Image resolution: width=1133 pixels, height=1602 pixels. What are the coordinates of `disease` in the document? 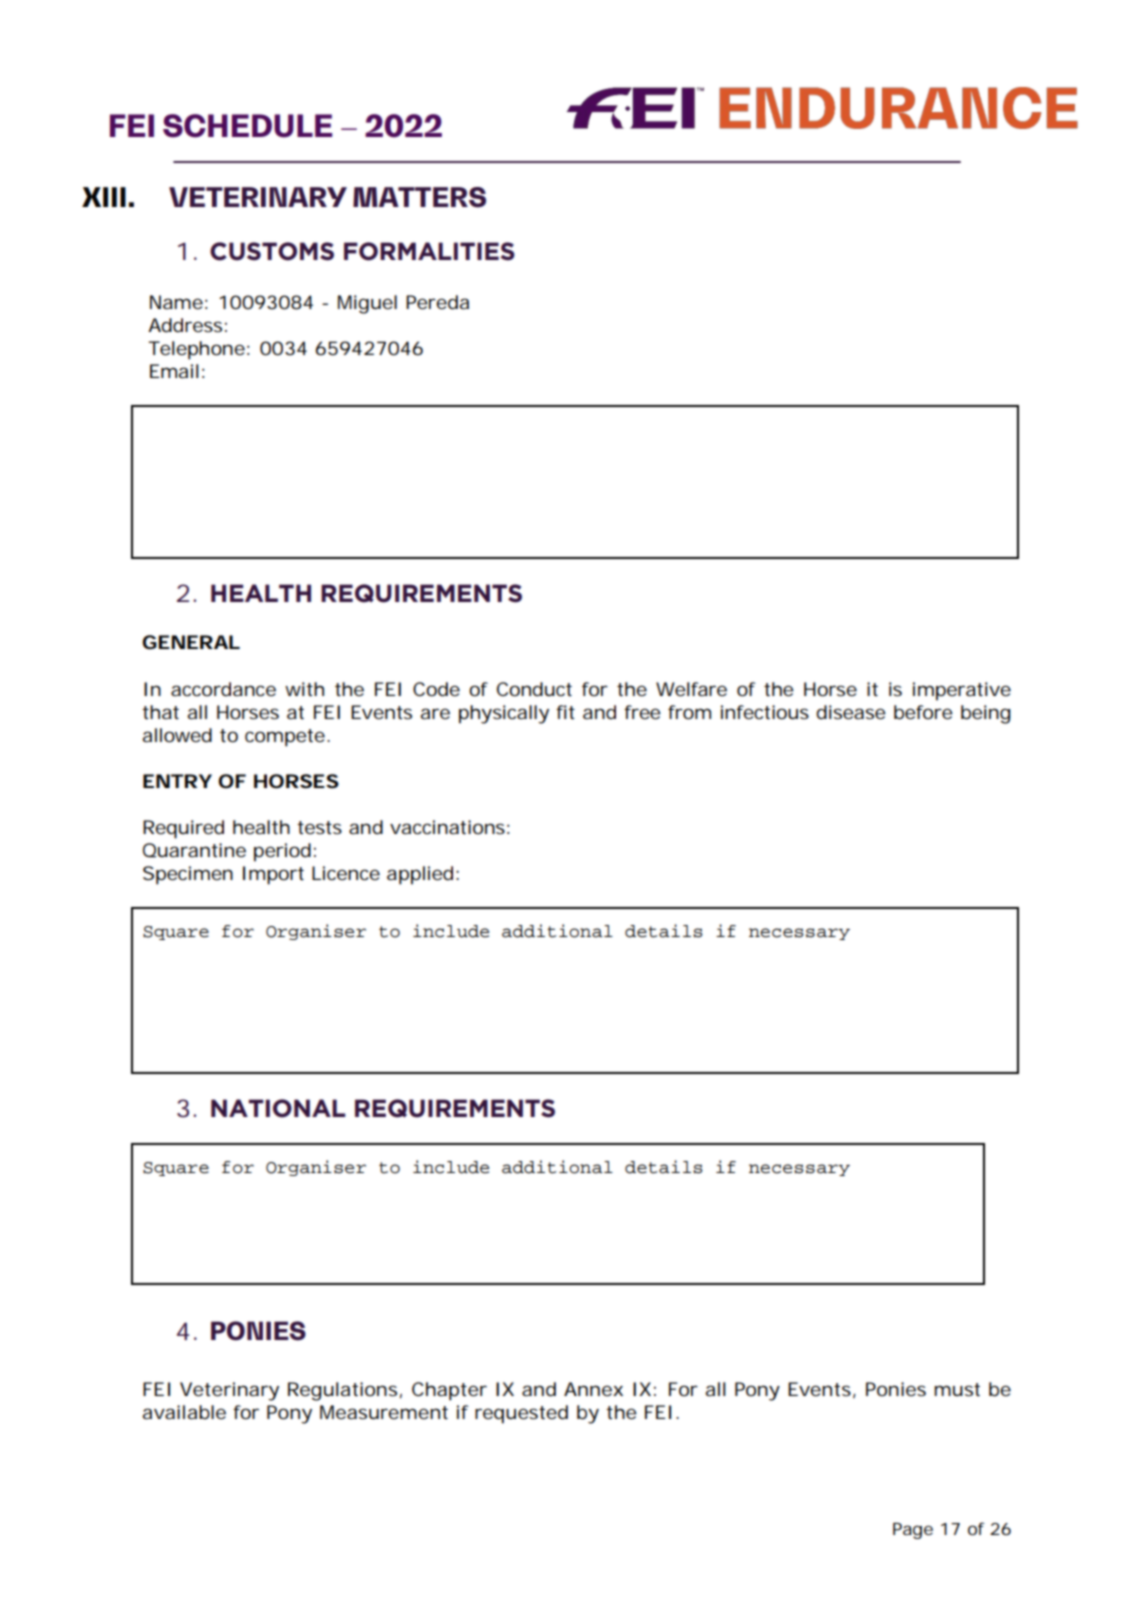 It's located at (851, 712).
